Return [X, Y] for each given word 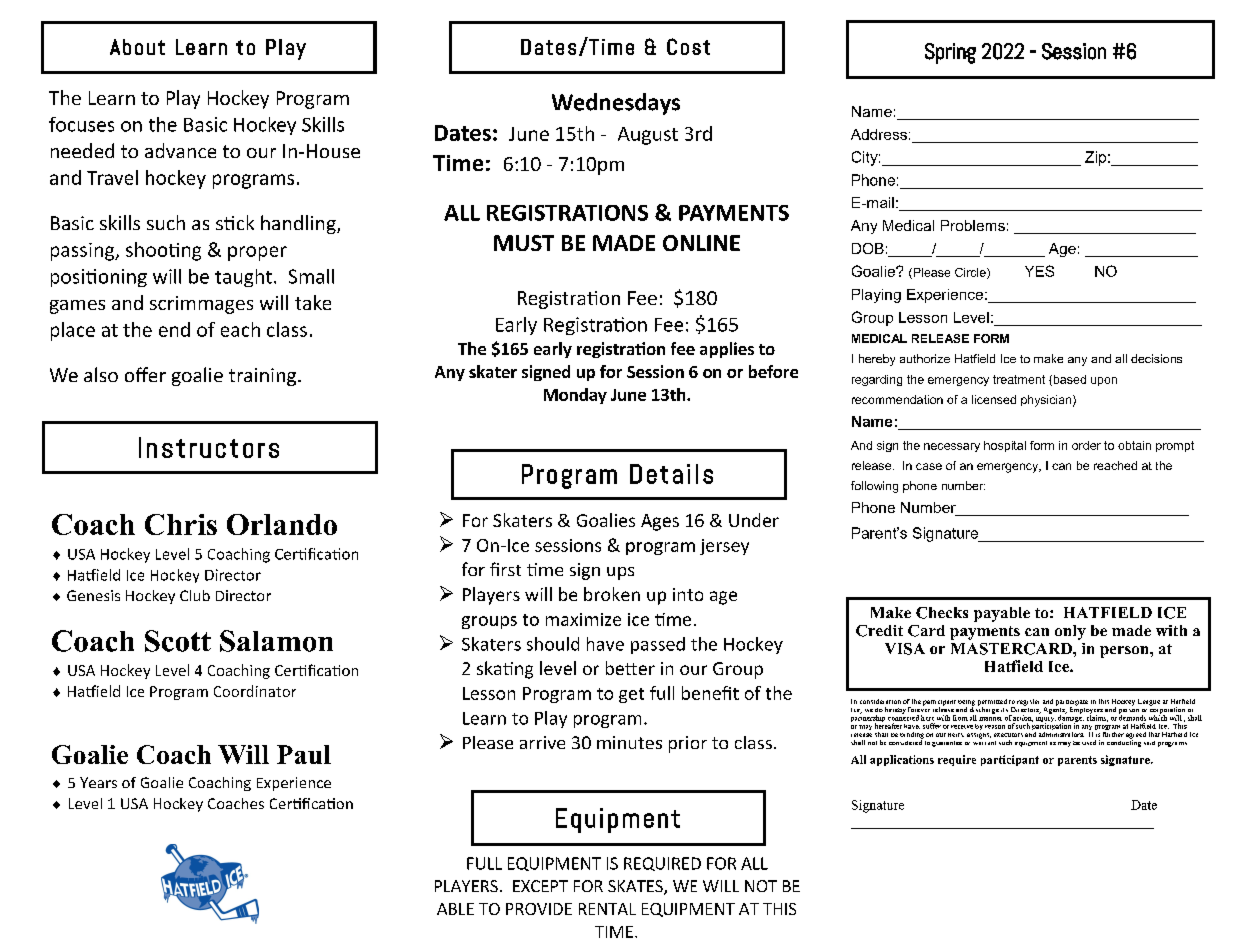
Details [671, 474]
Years [98, 782]
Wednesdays [616, 104]
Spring [950, 53]
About [137, 47]
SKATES [636, 887]
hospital [1005, 446]
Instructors [209, 447]
